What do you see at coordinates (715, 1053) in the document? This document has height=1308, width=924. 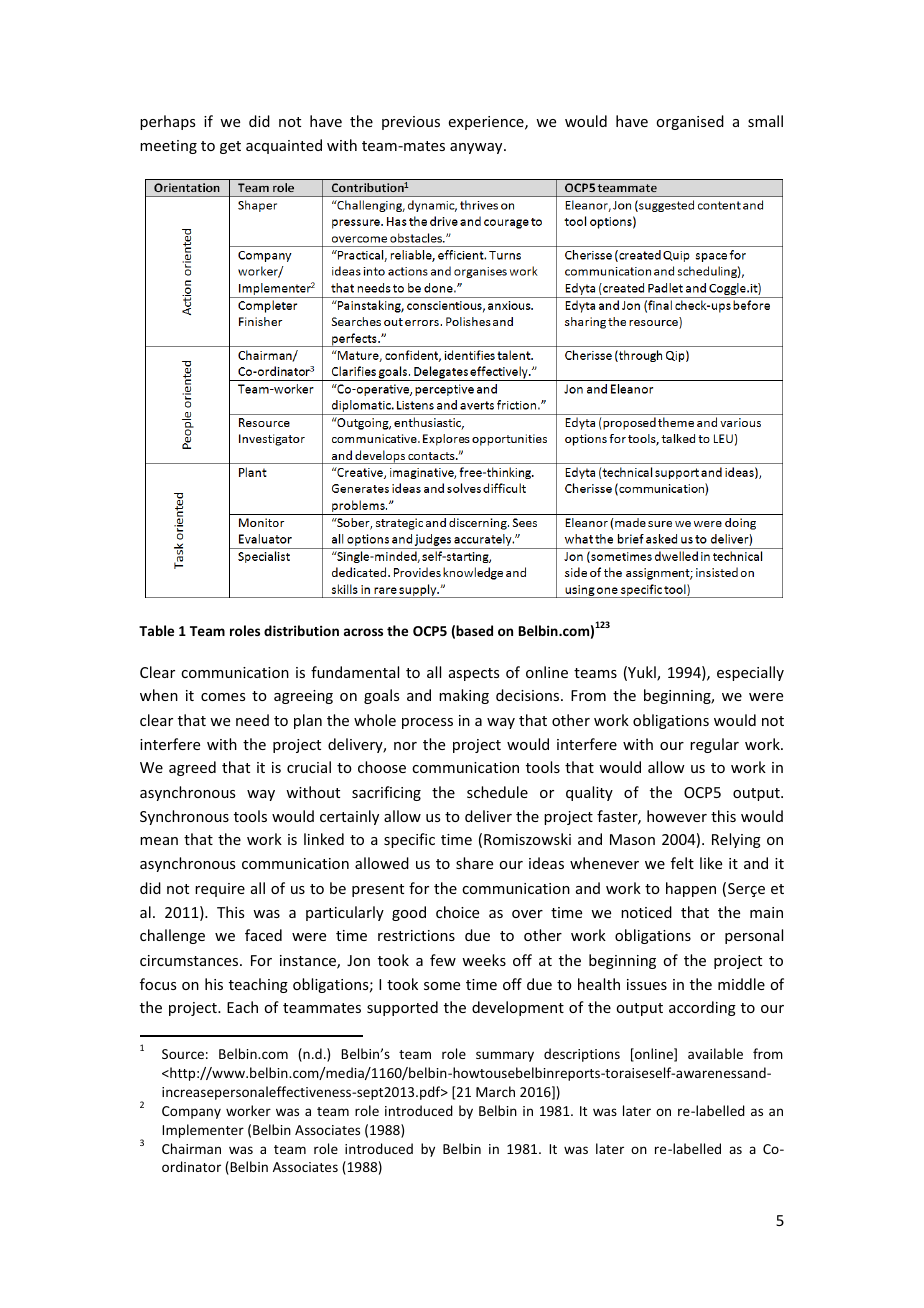 I see `available` at bounding box center [715, 1053].
